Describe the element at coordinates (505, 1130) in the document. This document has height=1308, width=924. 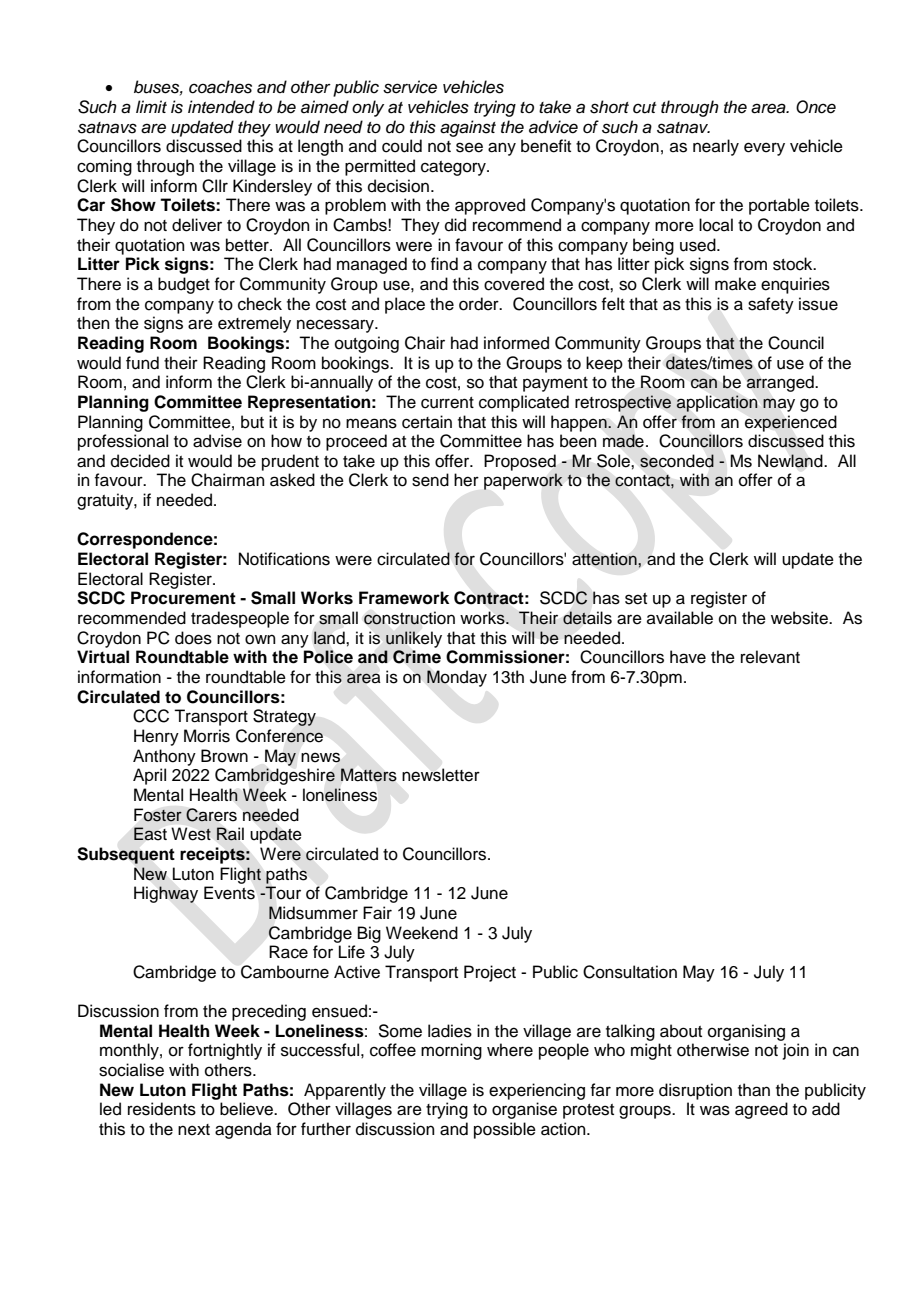
I see `possible` at that location.
